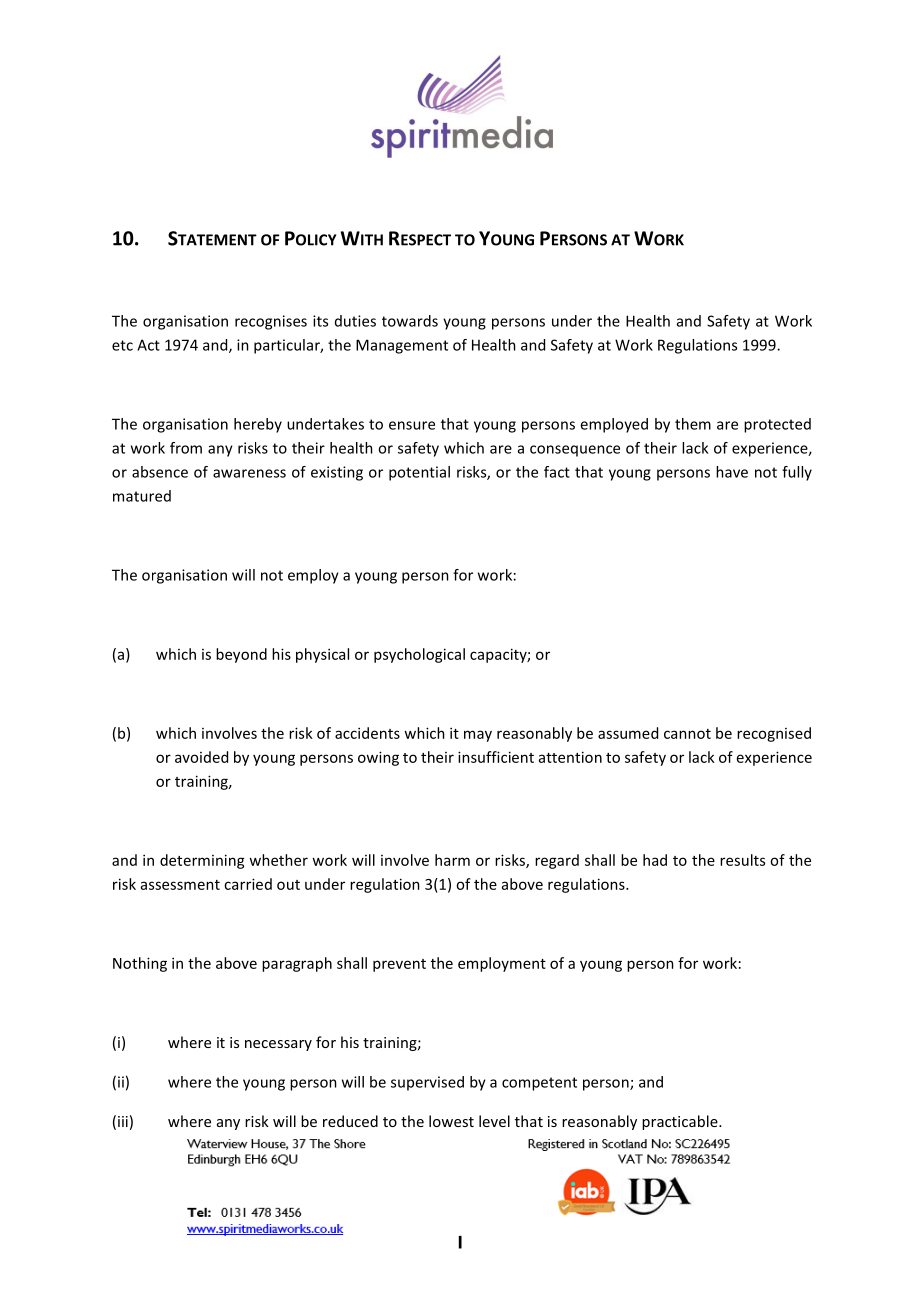 This screenshot has width=924, height=1308. Describe the element at coordinates (201, 757) in the screenshot. I see `avoided` at that location.
